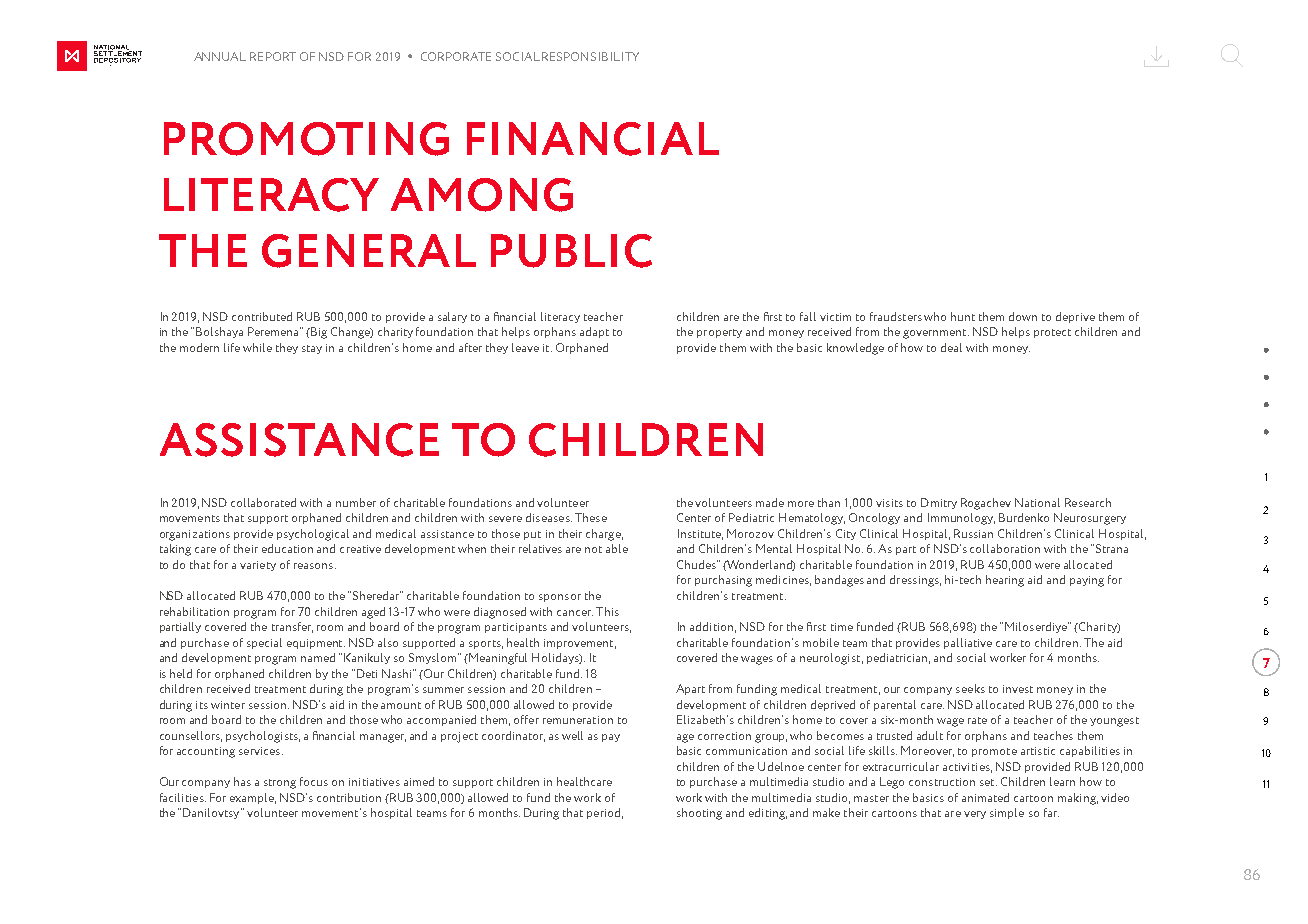  Describe the element at coordinates (280, 784) in the screenshot. I see `strong` at that location.
